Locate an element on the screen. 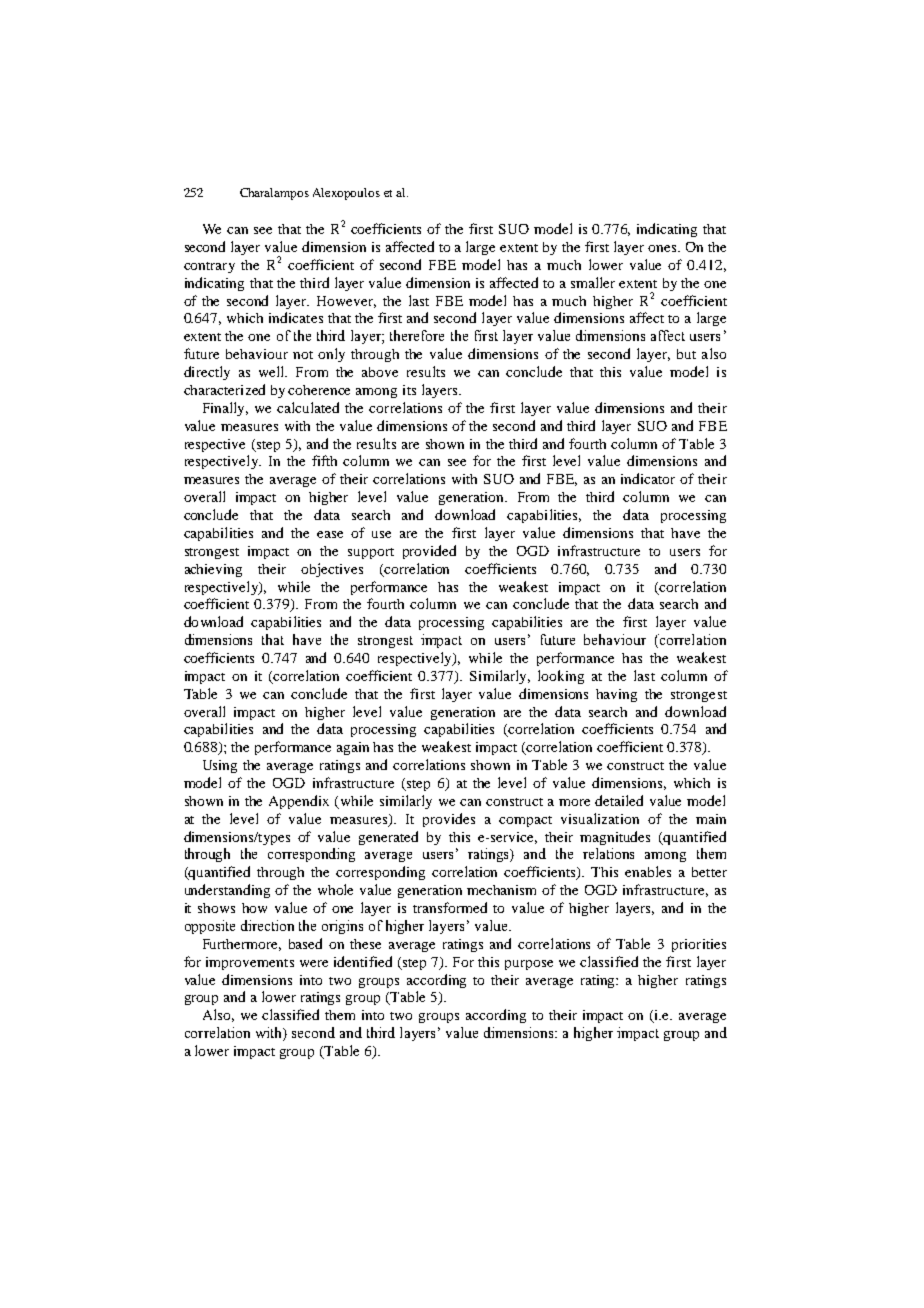 The image size is (924, 1308). However is located at coordinates (346, 302).
